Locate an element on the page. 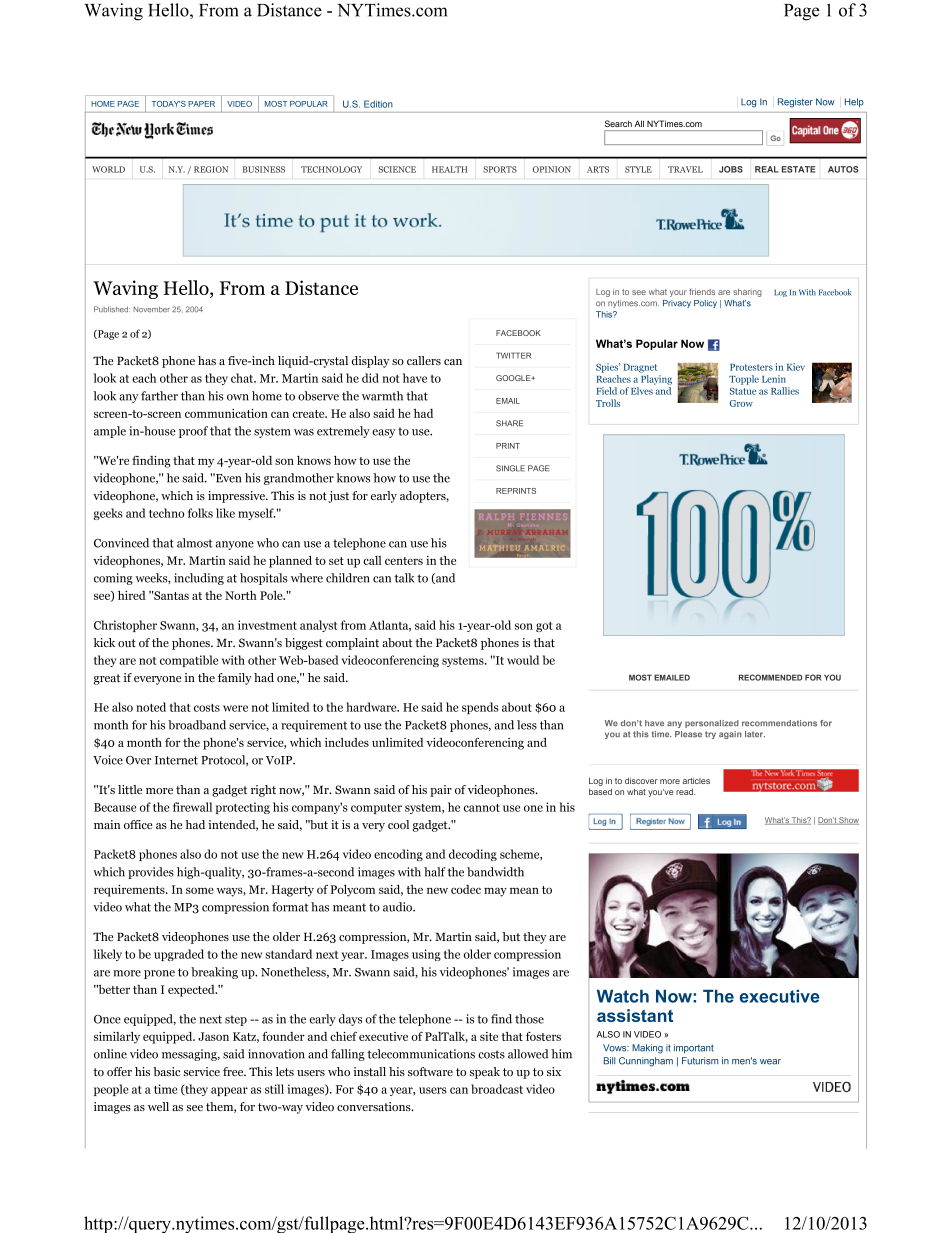  Grow is located at coordinates (741, 403).
